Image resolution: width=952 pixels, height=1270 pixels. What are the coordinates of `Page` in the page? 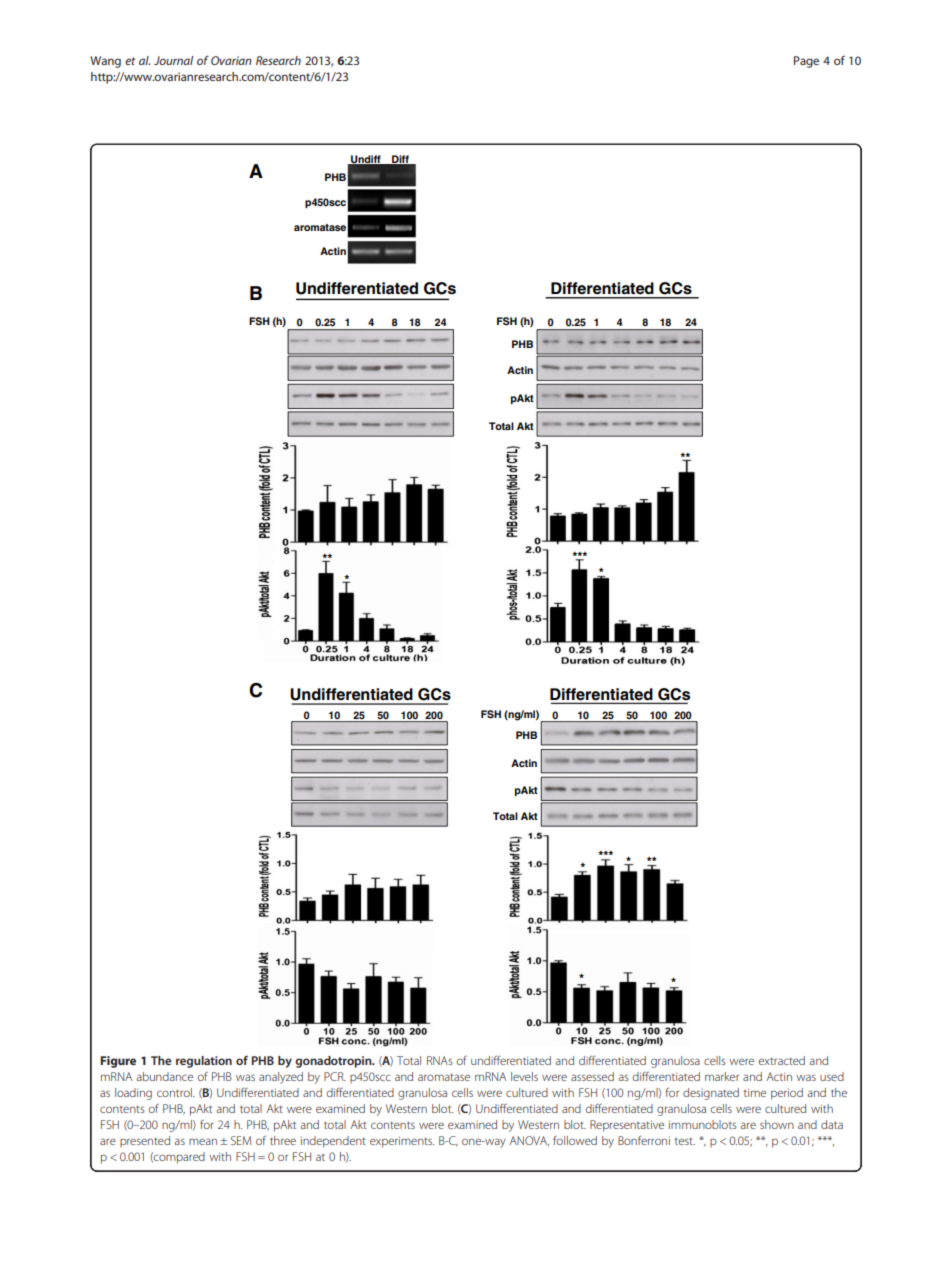 It's located at (806, 62).
